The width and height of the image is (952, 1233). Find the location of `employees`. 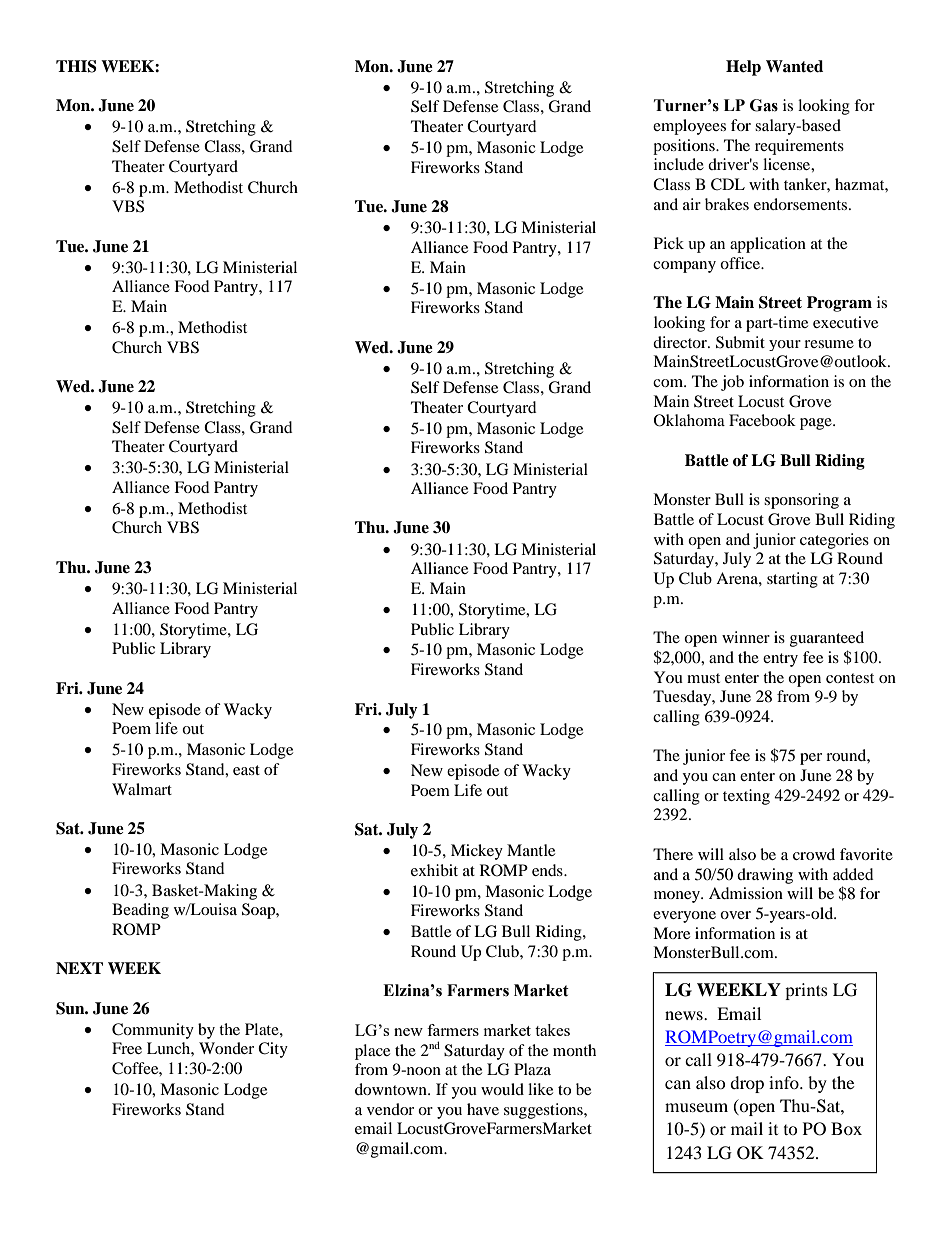

employees is located at coordinates (689, 127).
